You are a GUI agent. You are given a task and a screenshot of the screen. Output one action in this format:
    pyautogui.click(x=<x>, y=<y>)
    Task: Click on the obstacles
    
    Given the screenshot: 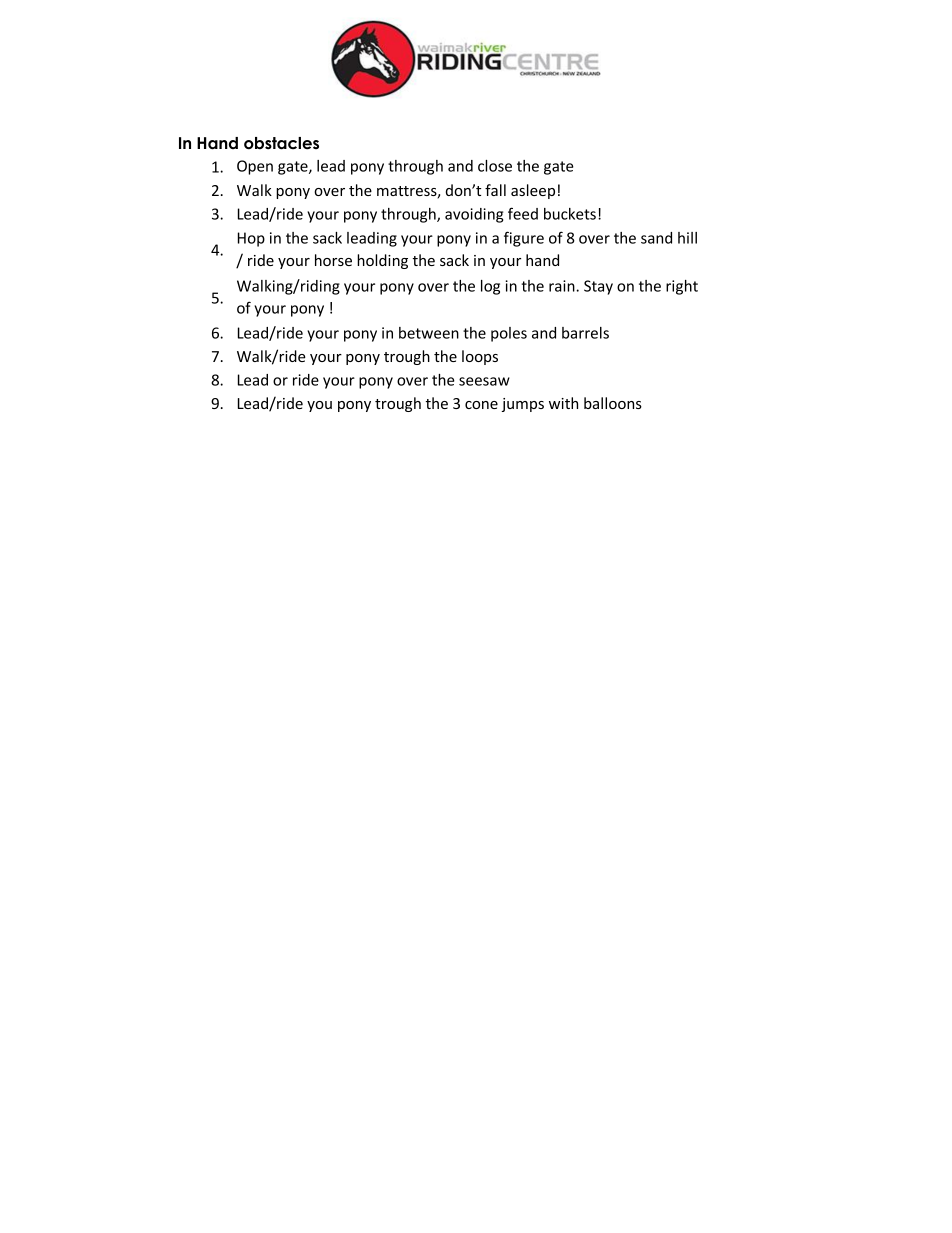 What is the action you would take?
    pyautogui.click(x=281, y=143)
